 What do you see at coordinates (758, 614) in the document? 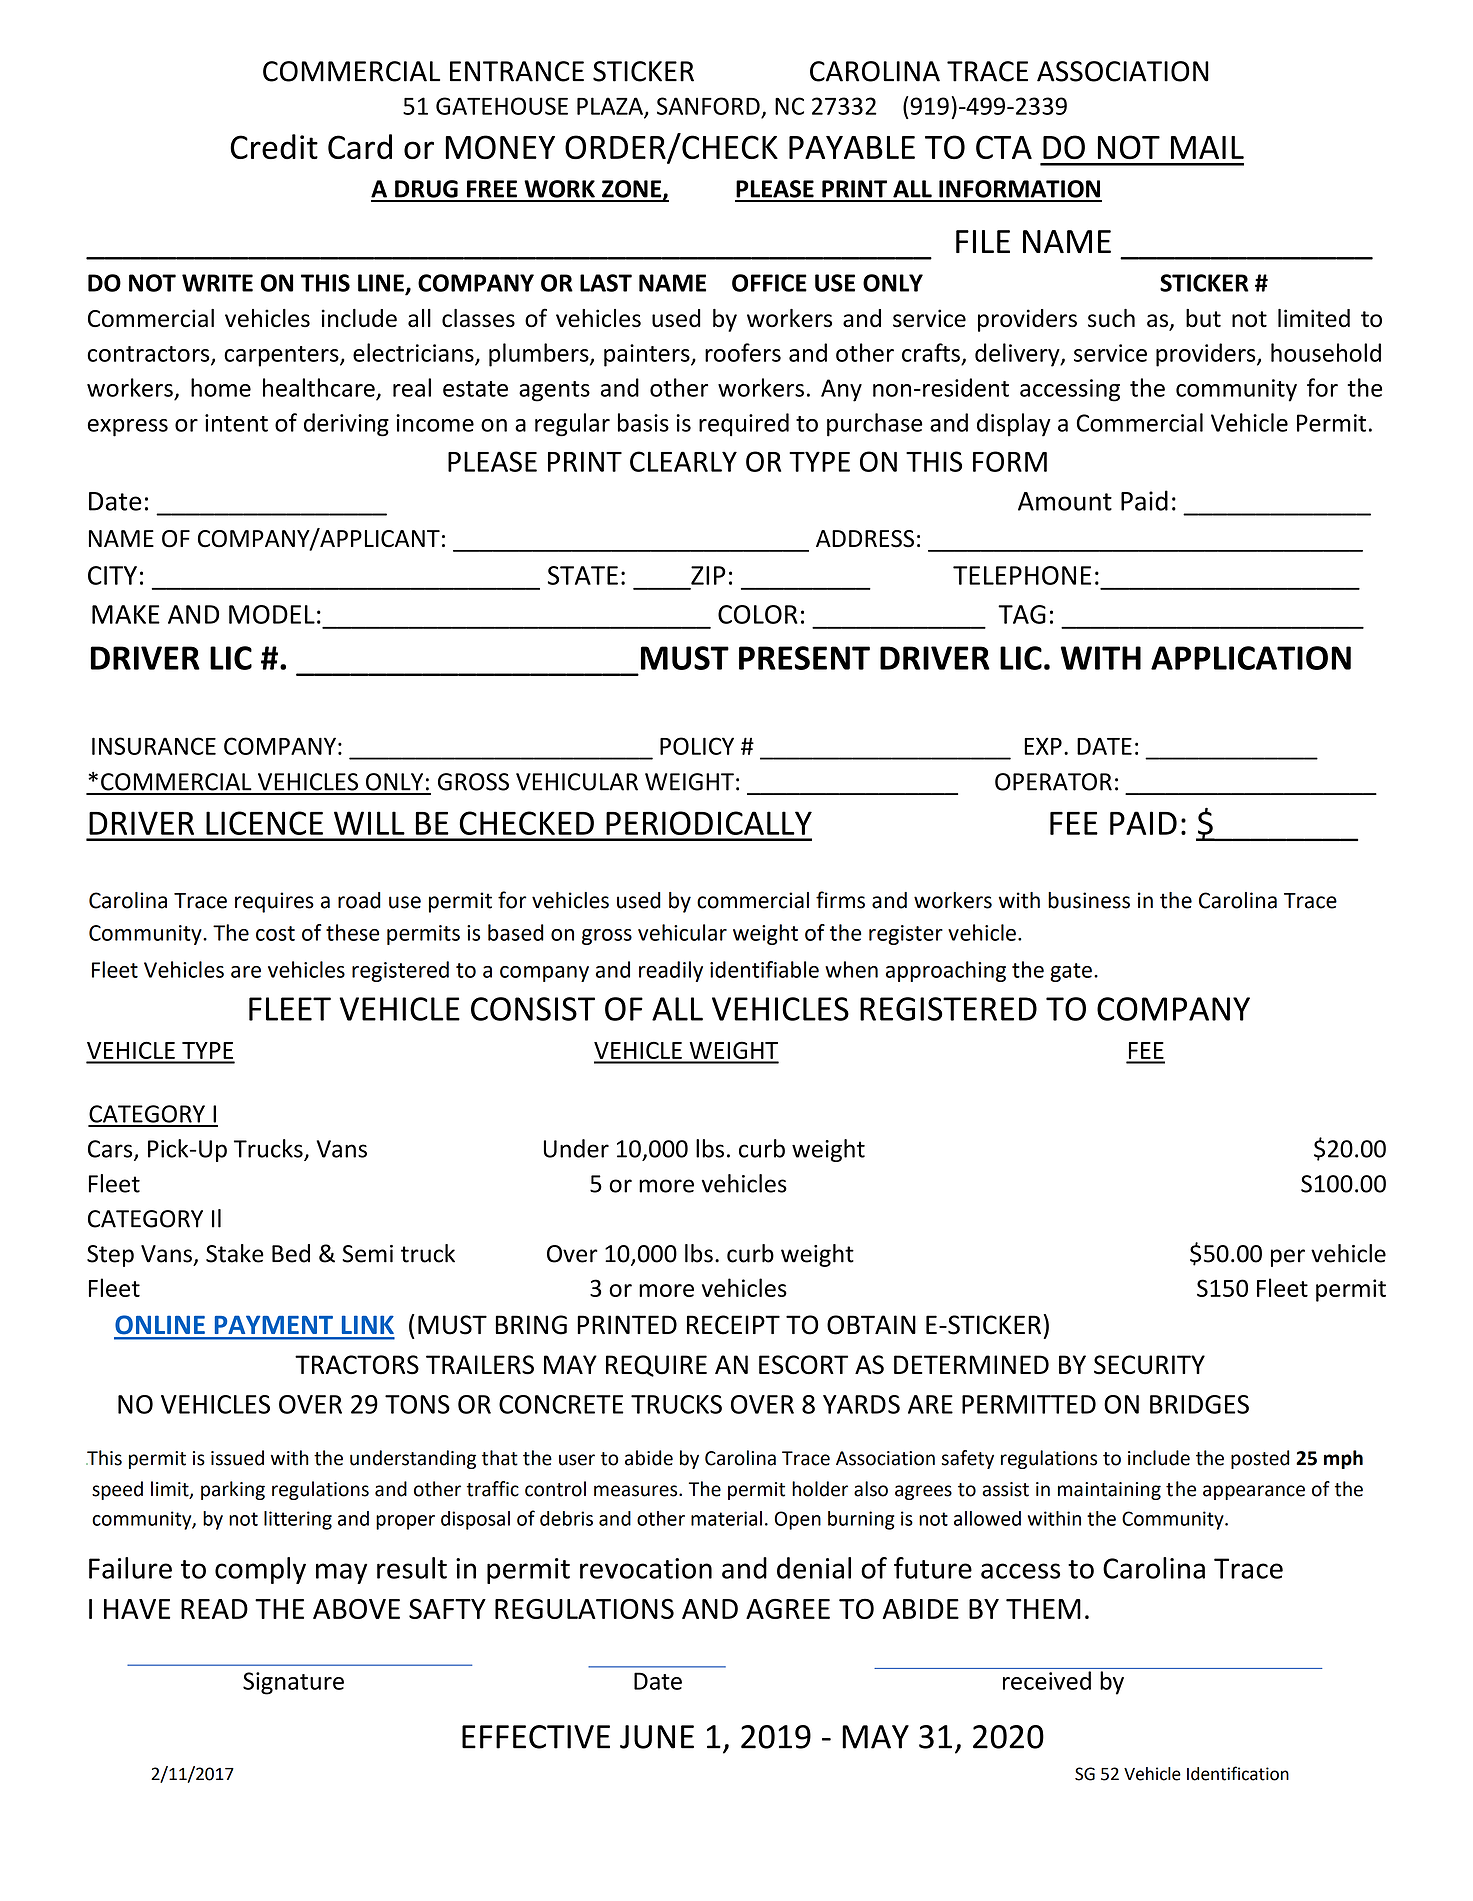
I see `COLOR` at bounding box center [758, 614].
